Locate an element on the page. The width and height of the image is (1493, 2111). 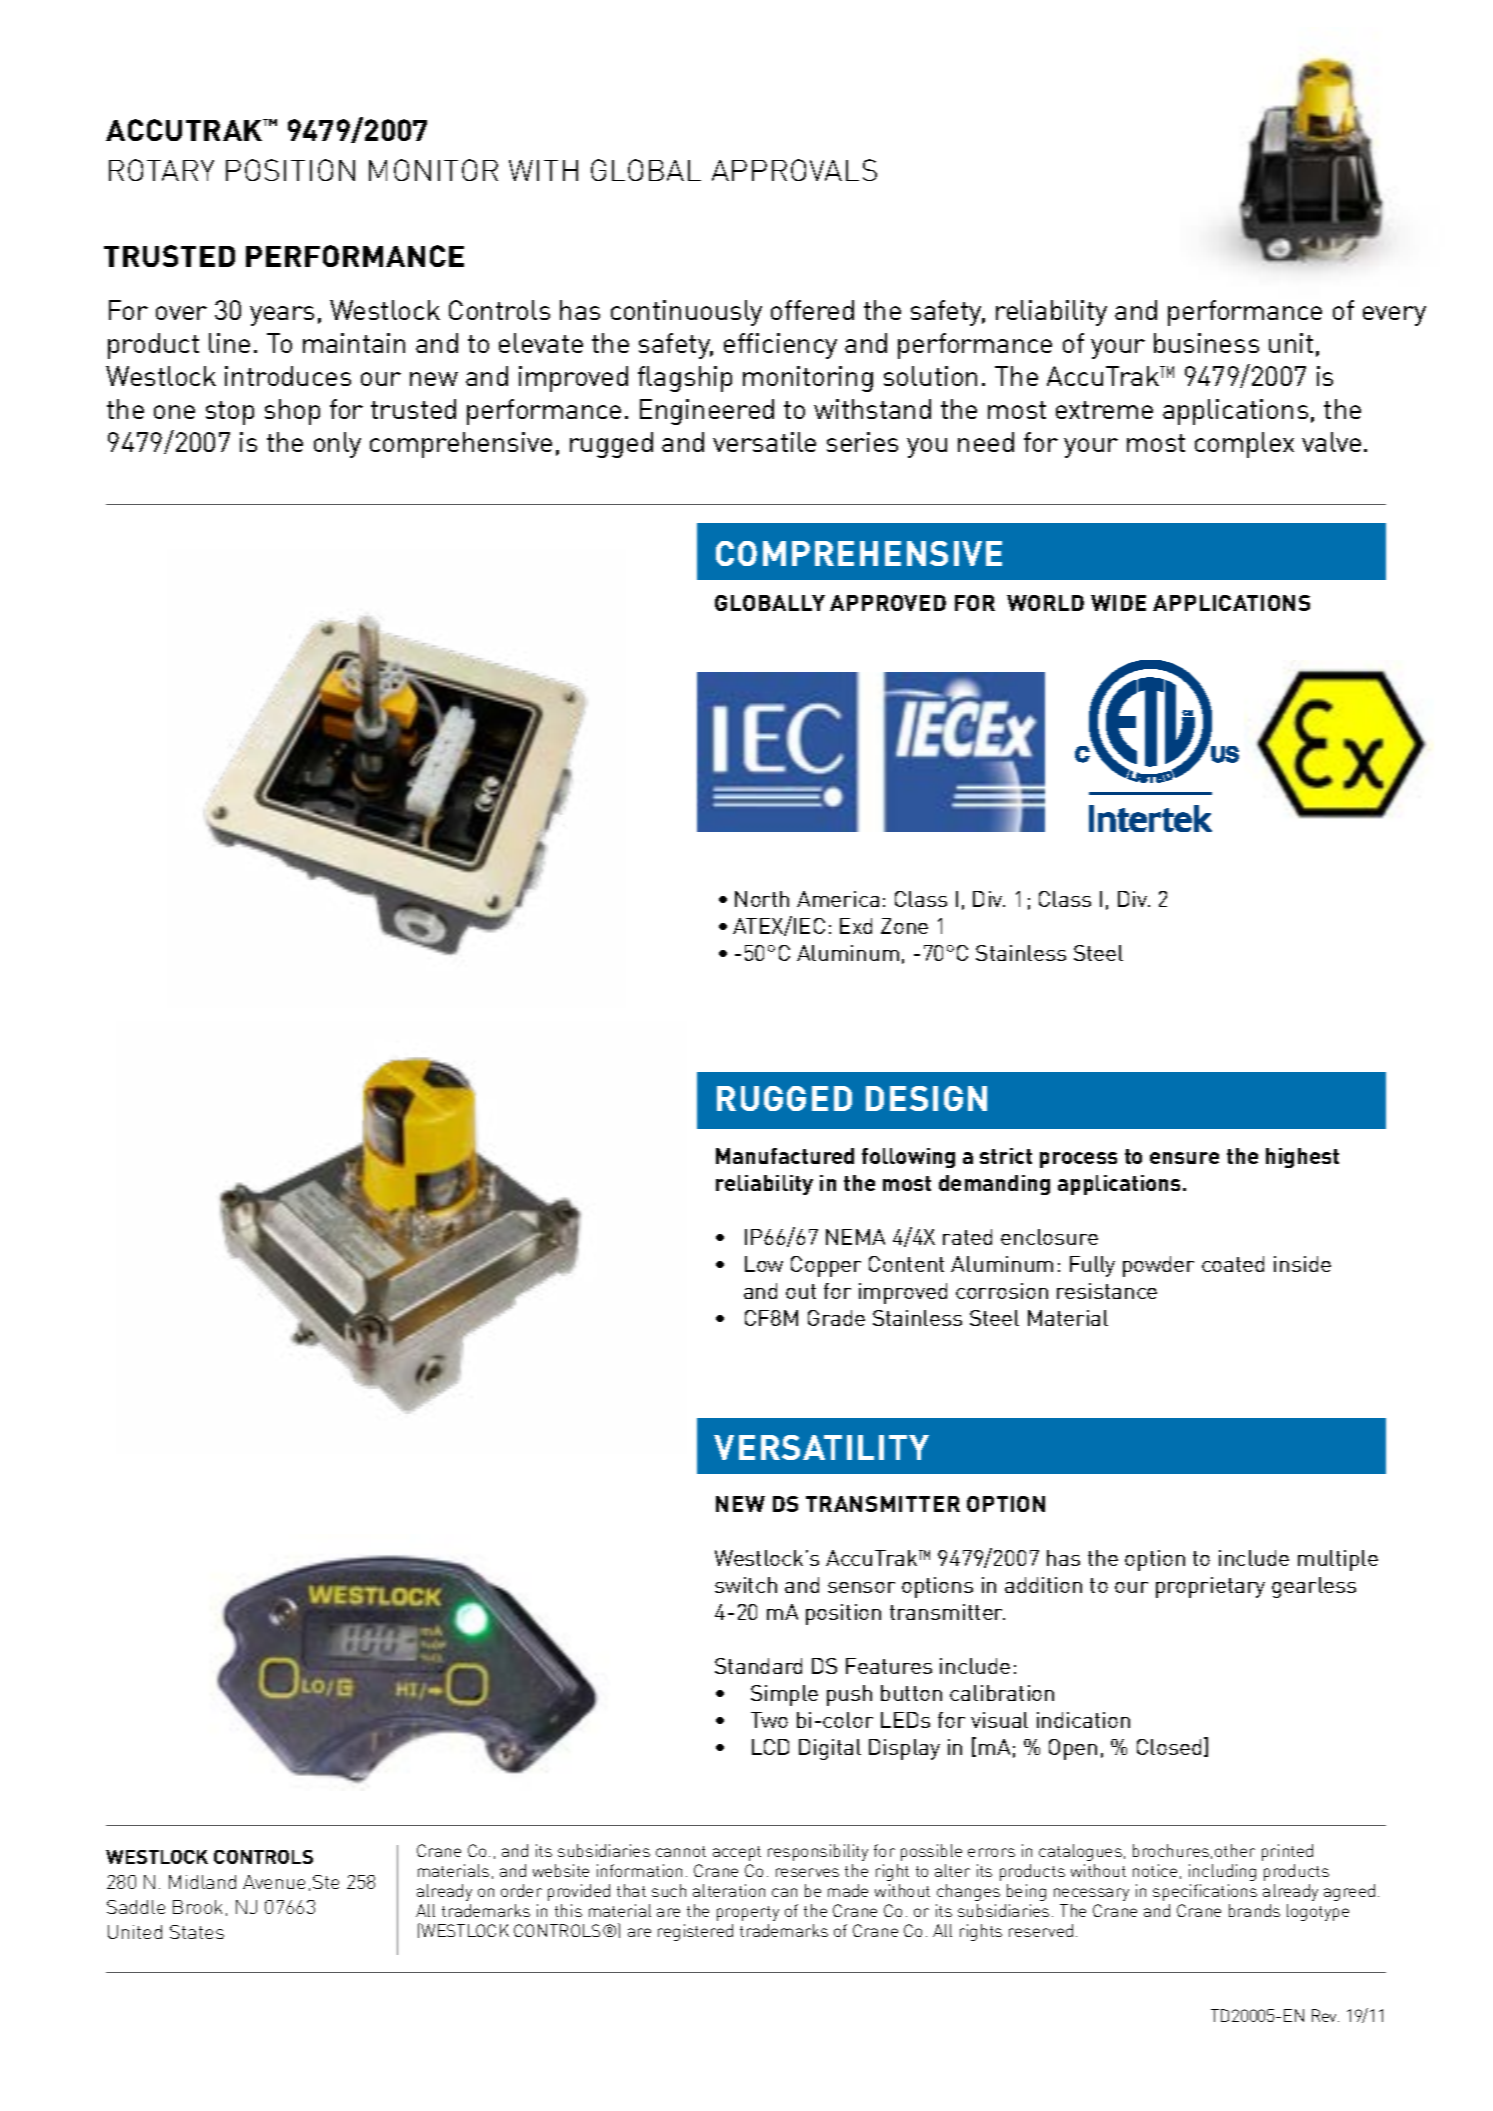
DESIGN is located at coordinates (926, 1098).
